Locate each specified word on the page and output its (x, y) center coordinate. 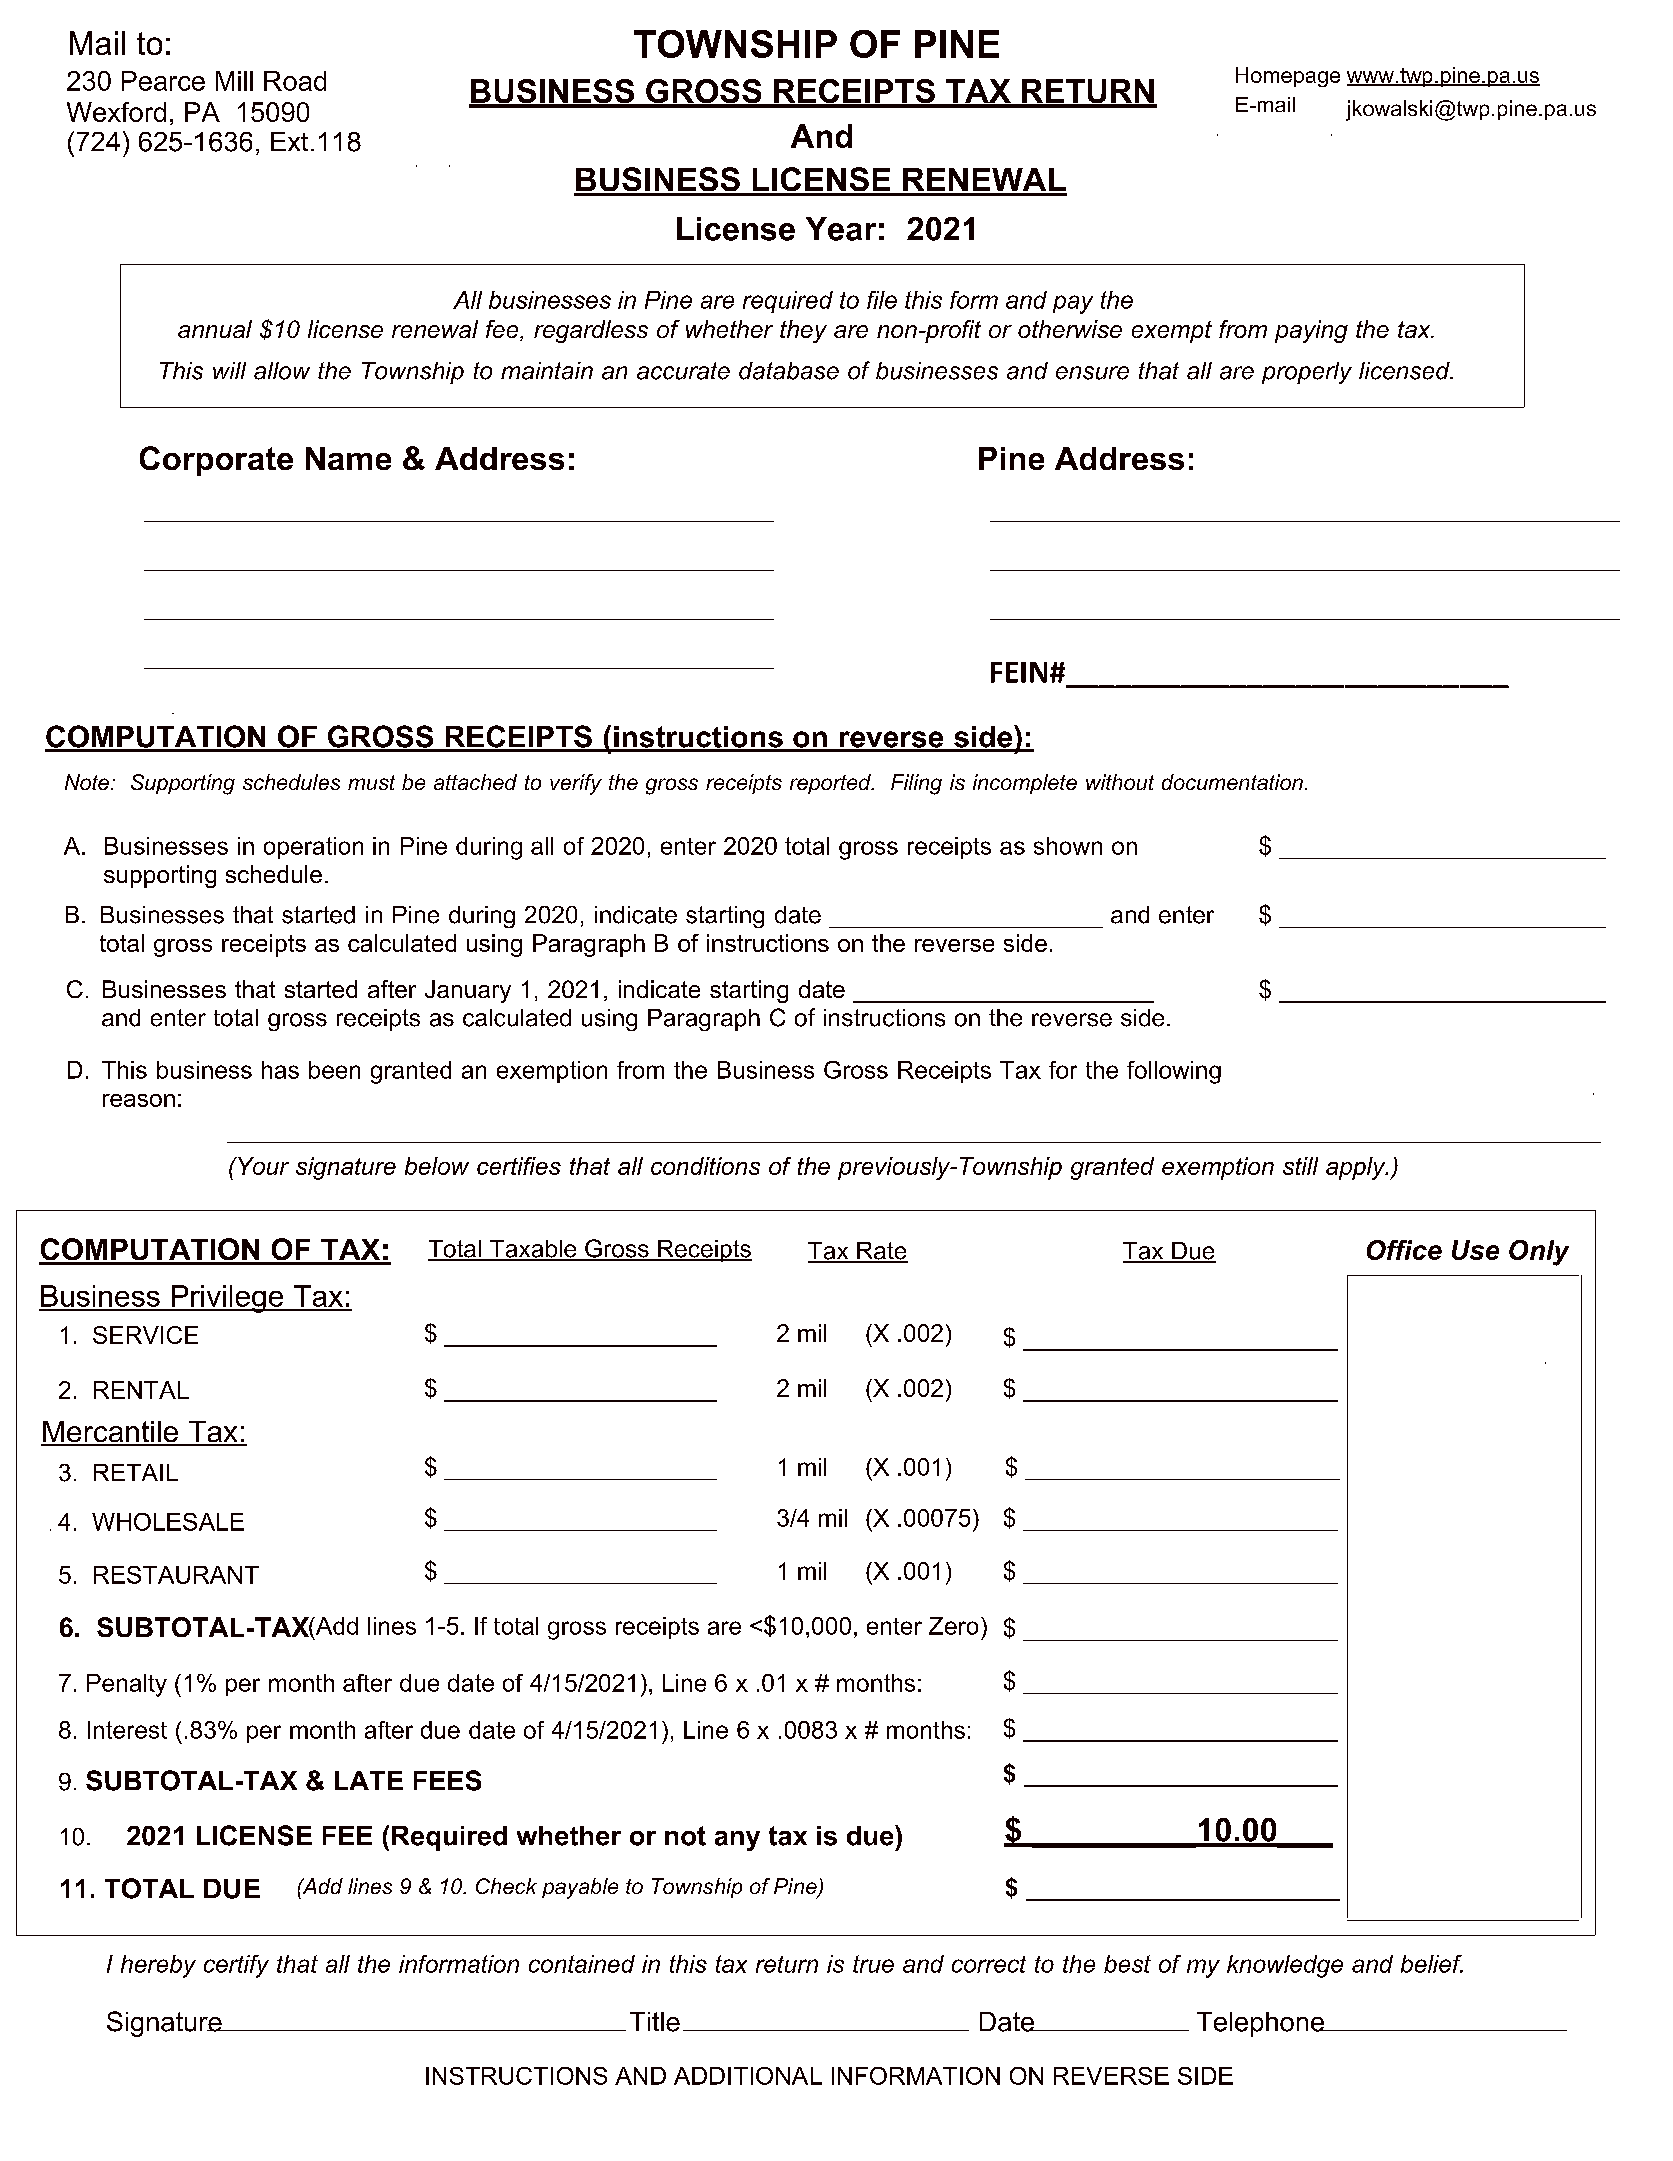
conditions (705, 1166)
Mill (234, 81)
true (873, 1964)
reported (831, 784)
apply (1357, 1168)
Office (1404, 1250)
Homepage (1288, 77)
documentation (1232, 782)
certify (236, 1966)
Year (841, 229)
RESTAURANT (176, 1575)
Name (348, 458)
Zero (953, 1626)
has (280, 1070)
